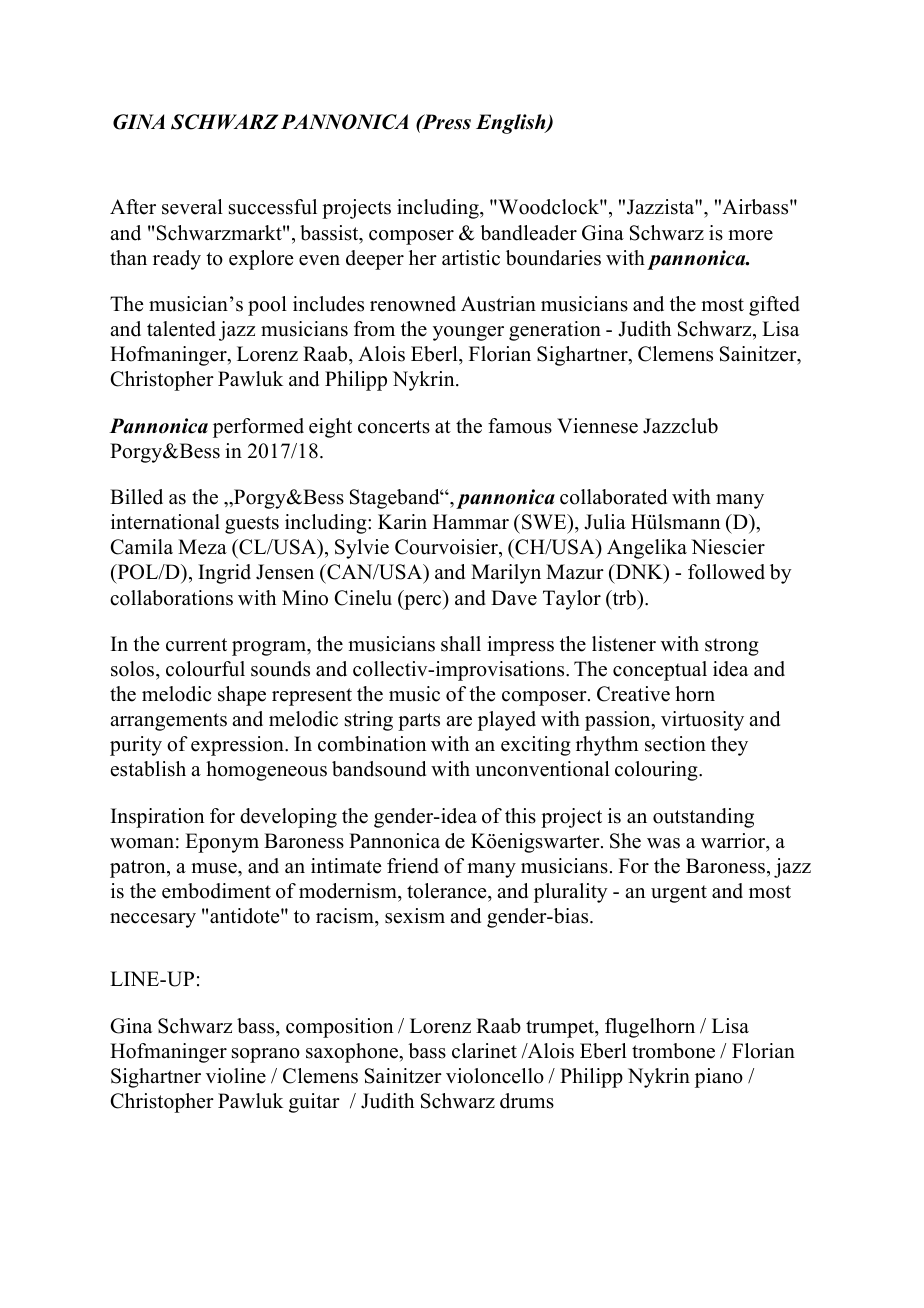 Image resolution: width=924 pixels, height=1308 pixels. Describe the element at coordinates (703, 818) in the screenshot. I see `outstanding` at that location.
